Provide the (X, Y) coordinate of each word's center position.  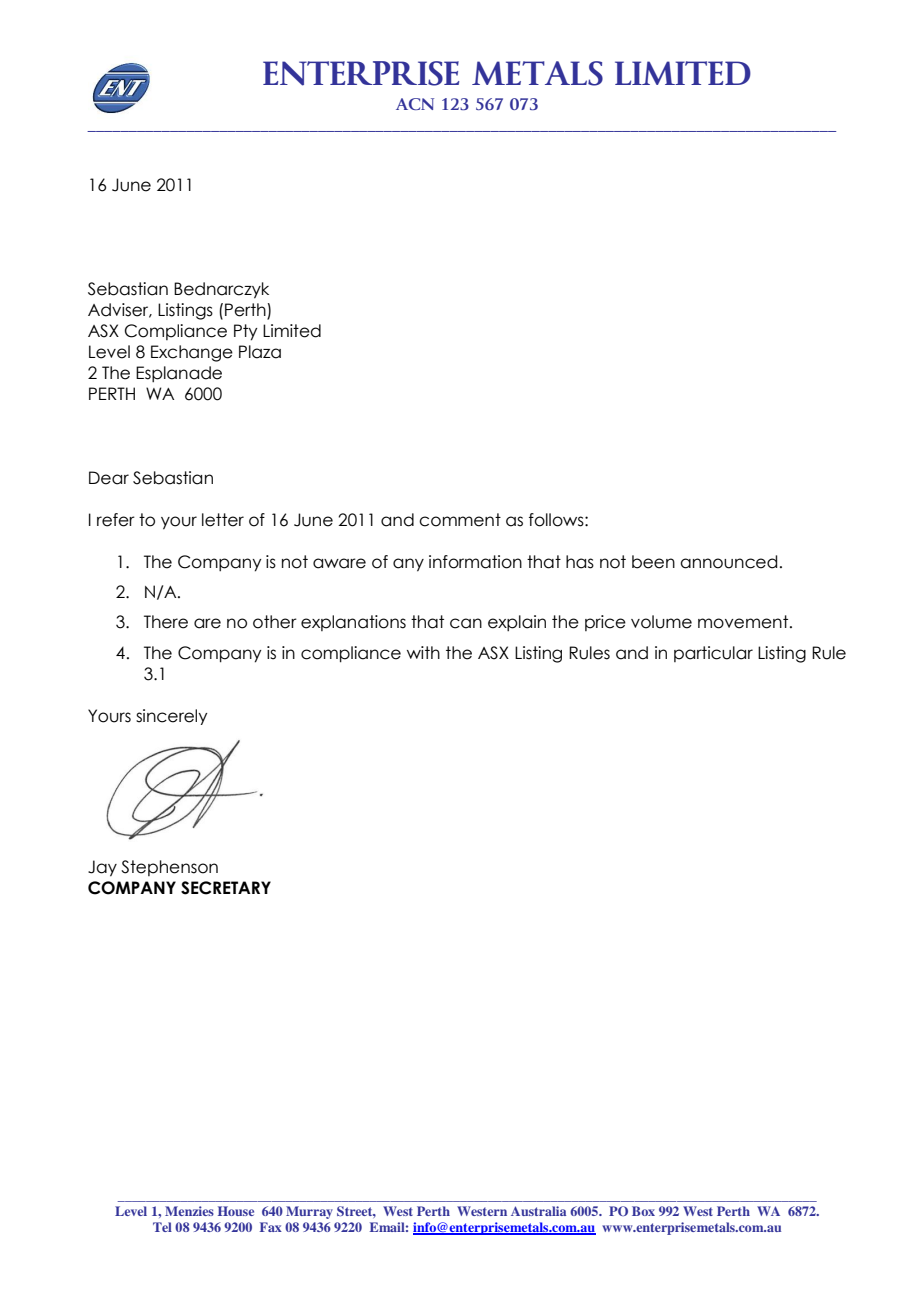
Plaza (260, 352)
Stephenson (169, 868)
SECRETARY (226, 888)
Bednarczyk (221, 290)
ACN (415, 104)
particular (713, 654)
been (653, 562)
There (166, 622)
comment (460, 520)
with (423, 652)
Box (643, 1211)
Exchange (192, 353)
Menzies (189, 1211)
